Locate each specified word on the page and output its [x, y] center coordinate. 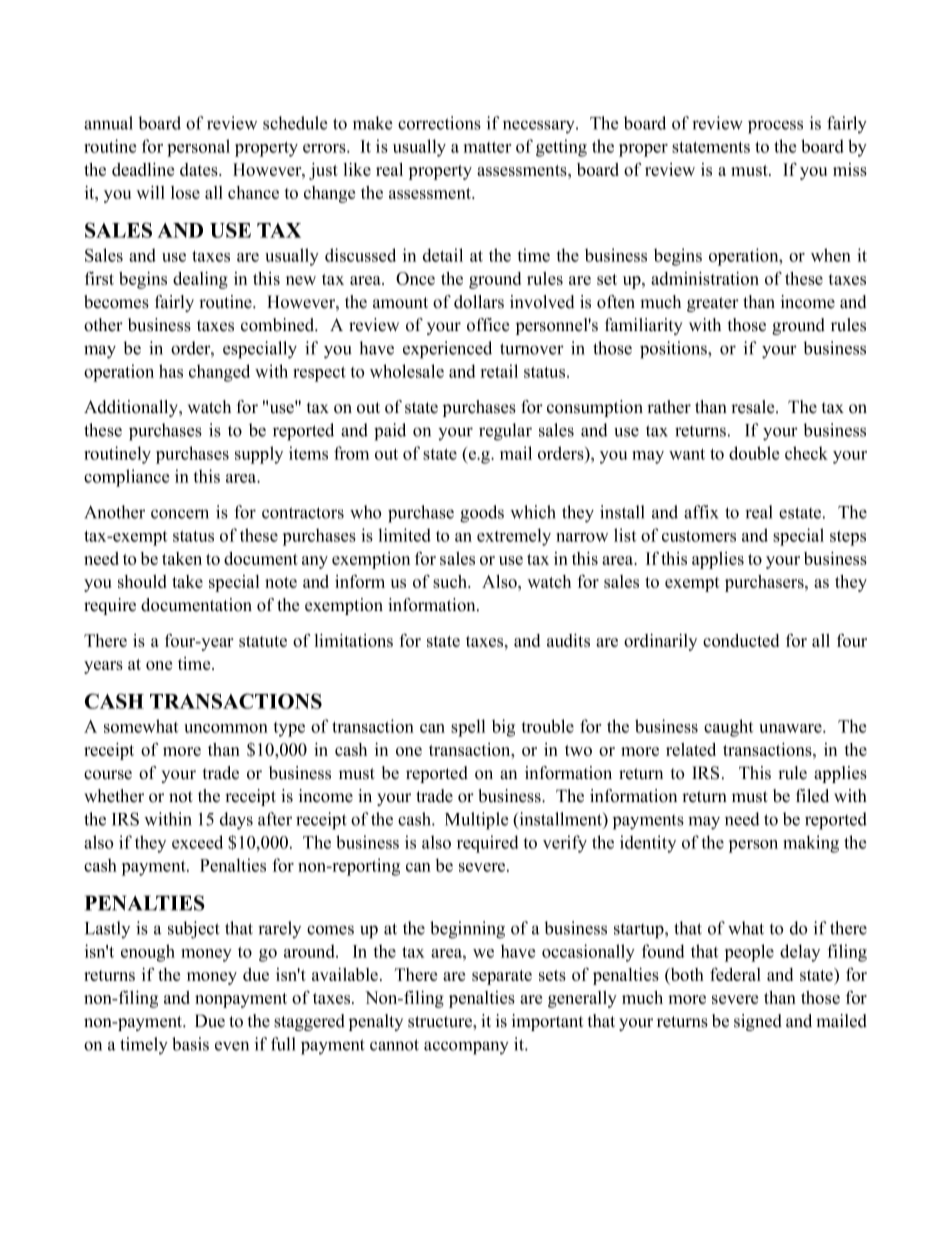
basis [190, 1044]
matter [487, 147]
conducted [741, 640]
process [775, 127]
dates [200, 169]
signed [758, 1022]
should [142, 581]
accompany [466, 1048]
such [451, 581]
